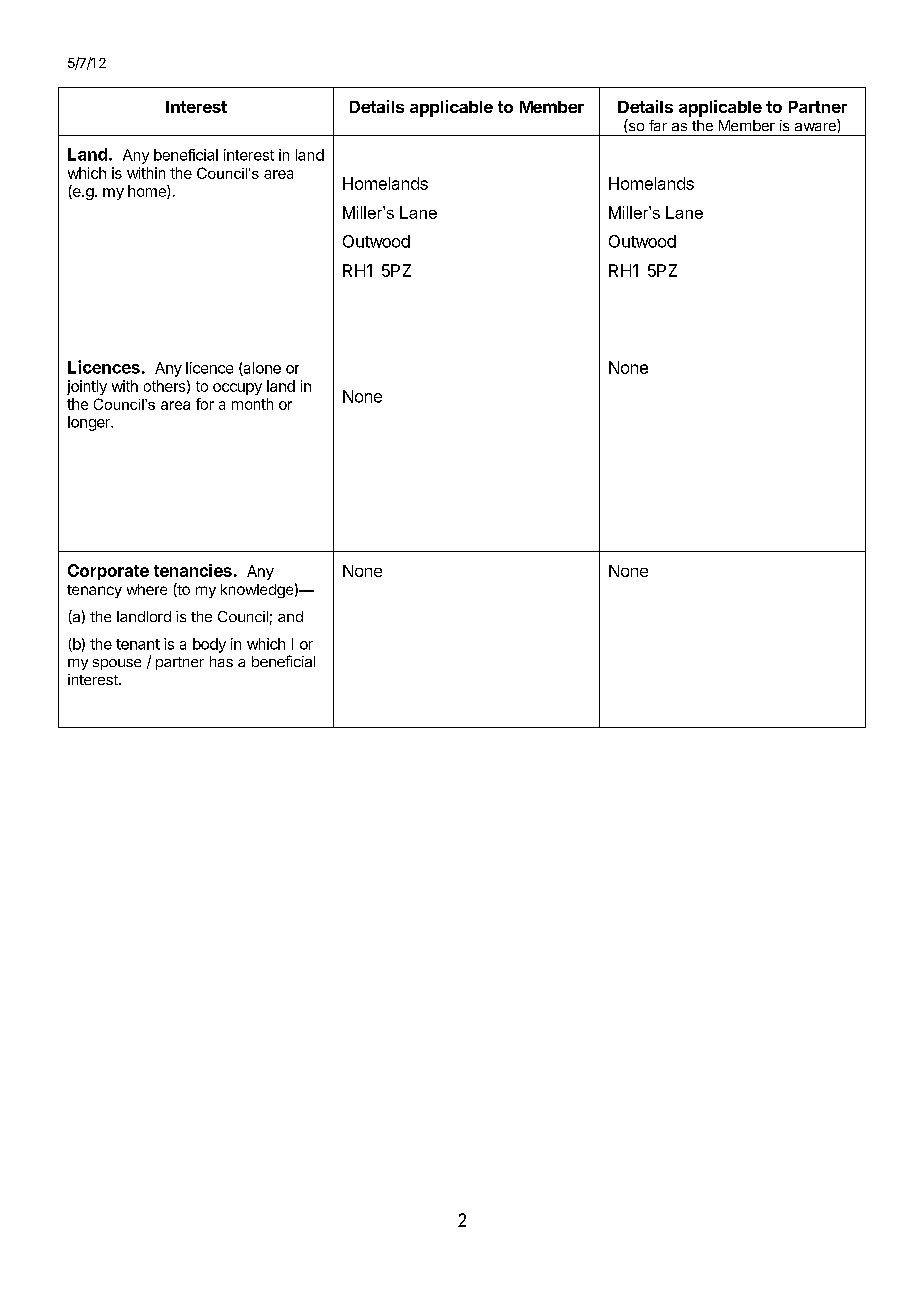 This screenshot has width=924, height=1308. What do you see at coordinates (87, 387) in the screenshot?
I see `jointly` at bounding box center [87, 387].
